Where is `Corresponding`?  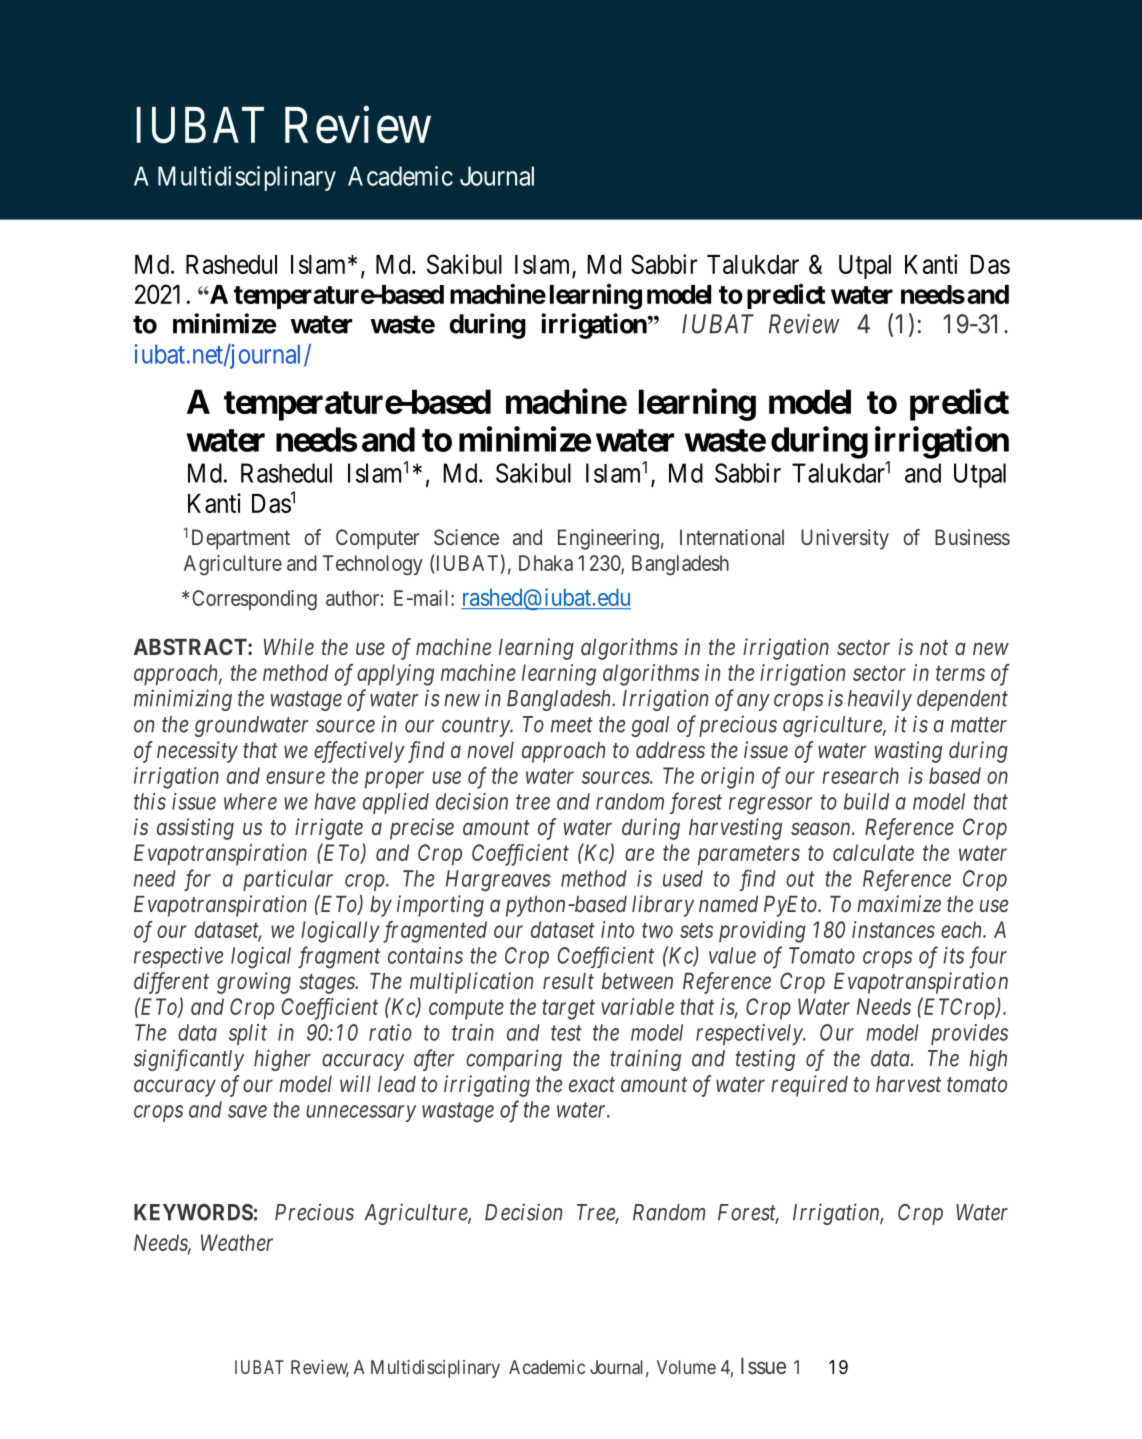 Corresponding is located at coordinates (254, 600).
